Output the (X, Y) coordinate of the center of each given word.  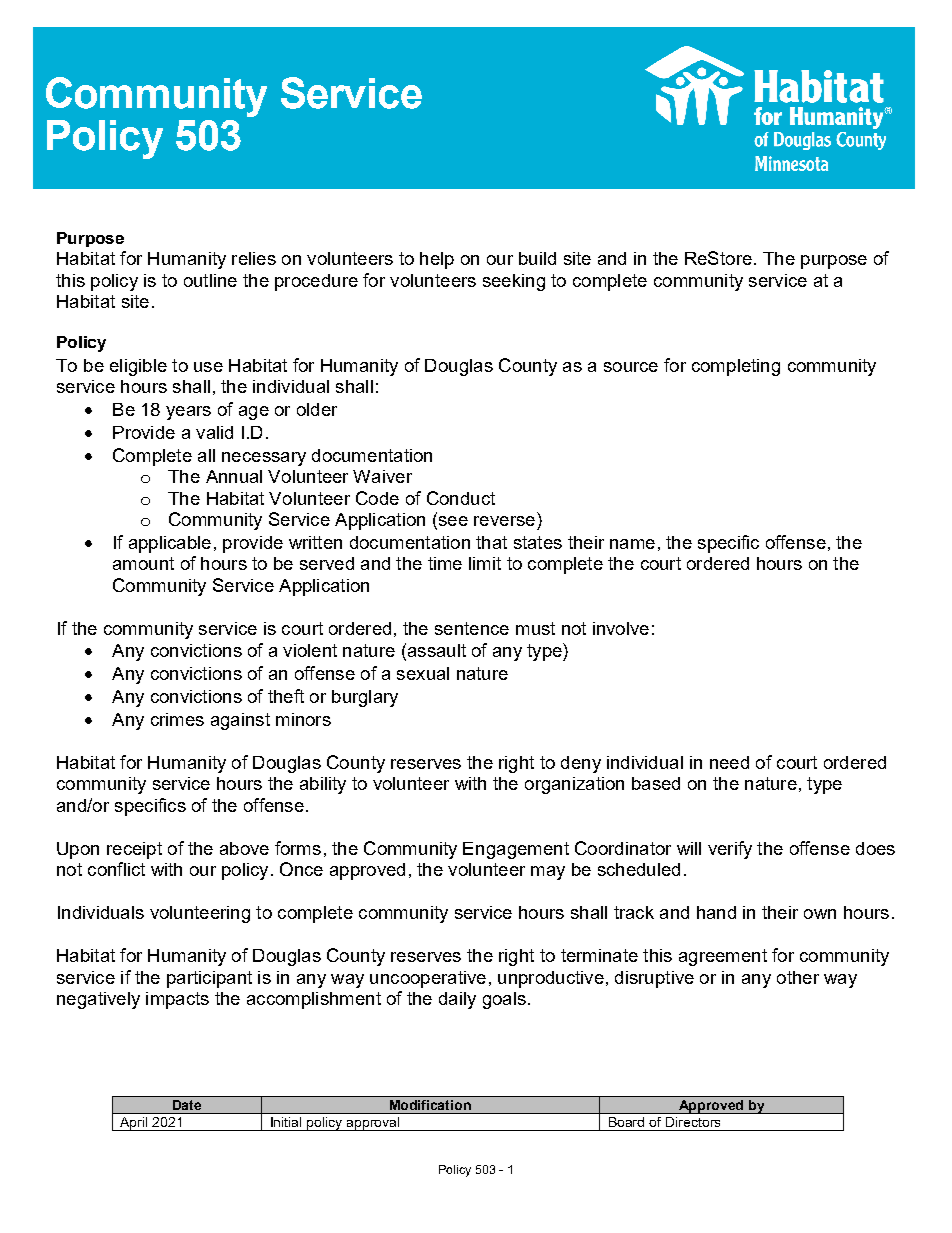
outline (210, 280)
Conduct (461, 498)
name (632, 544)
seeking (514, 282)
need (729, 762)
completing (736, 367)
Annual (234, 476)
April (134, 1124)
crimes (177, 719)
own (820, 914)
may (548, 873)
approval (373, 1124)
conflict (116, 869)
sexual (423, 673)
